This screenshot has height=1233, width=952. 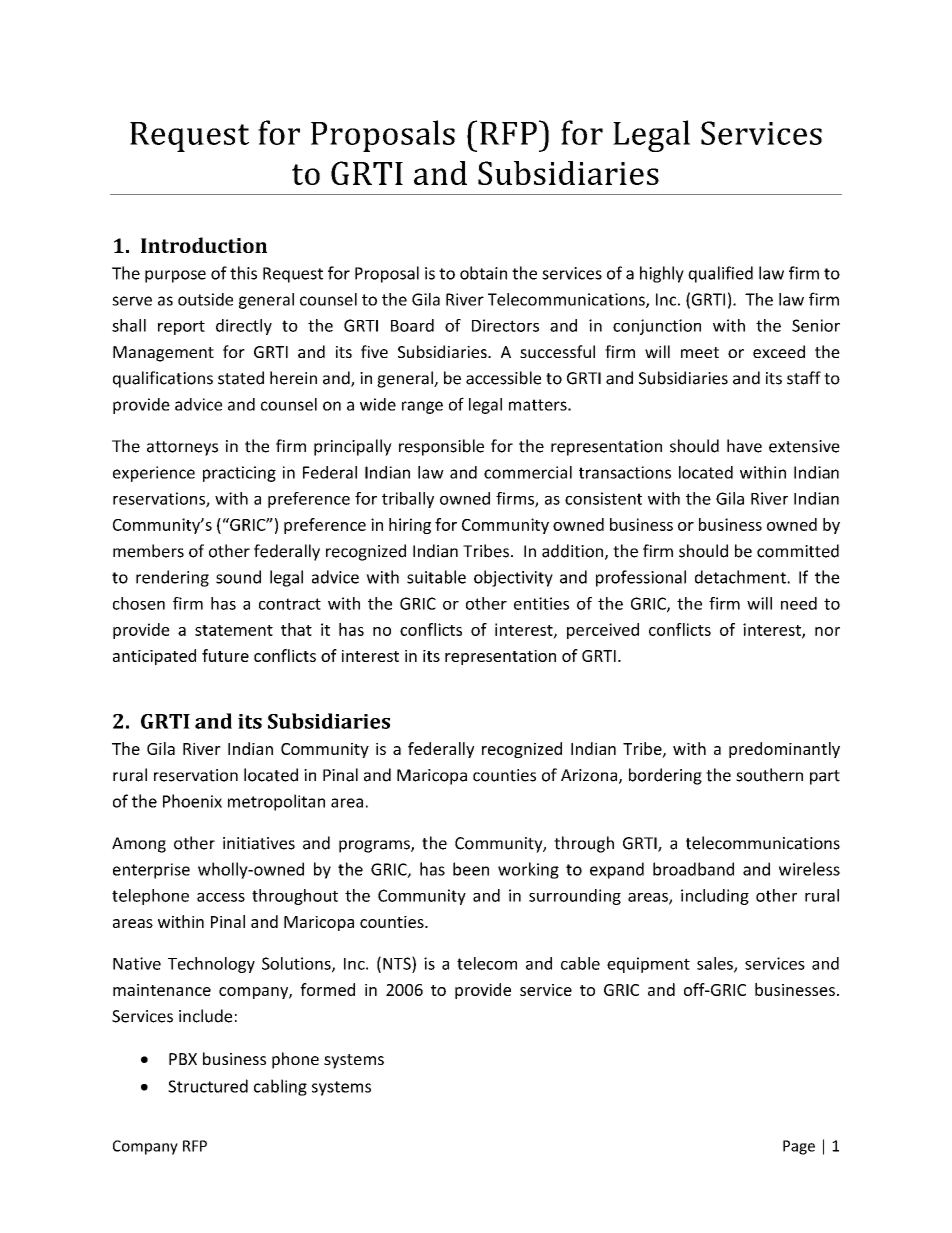 What do you see at coordinates (483, 273) in the screenshot?
I see `obtain` at bounding box center [483, 273].
